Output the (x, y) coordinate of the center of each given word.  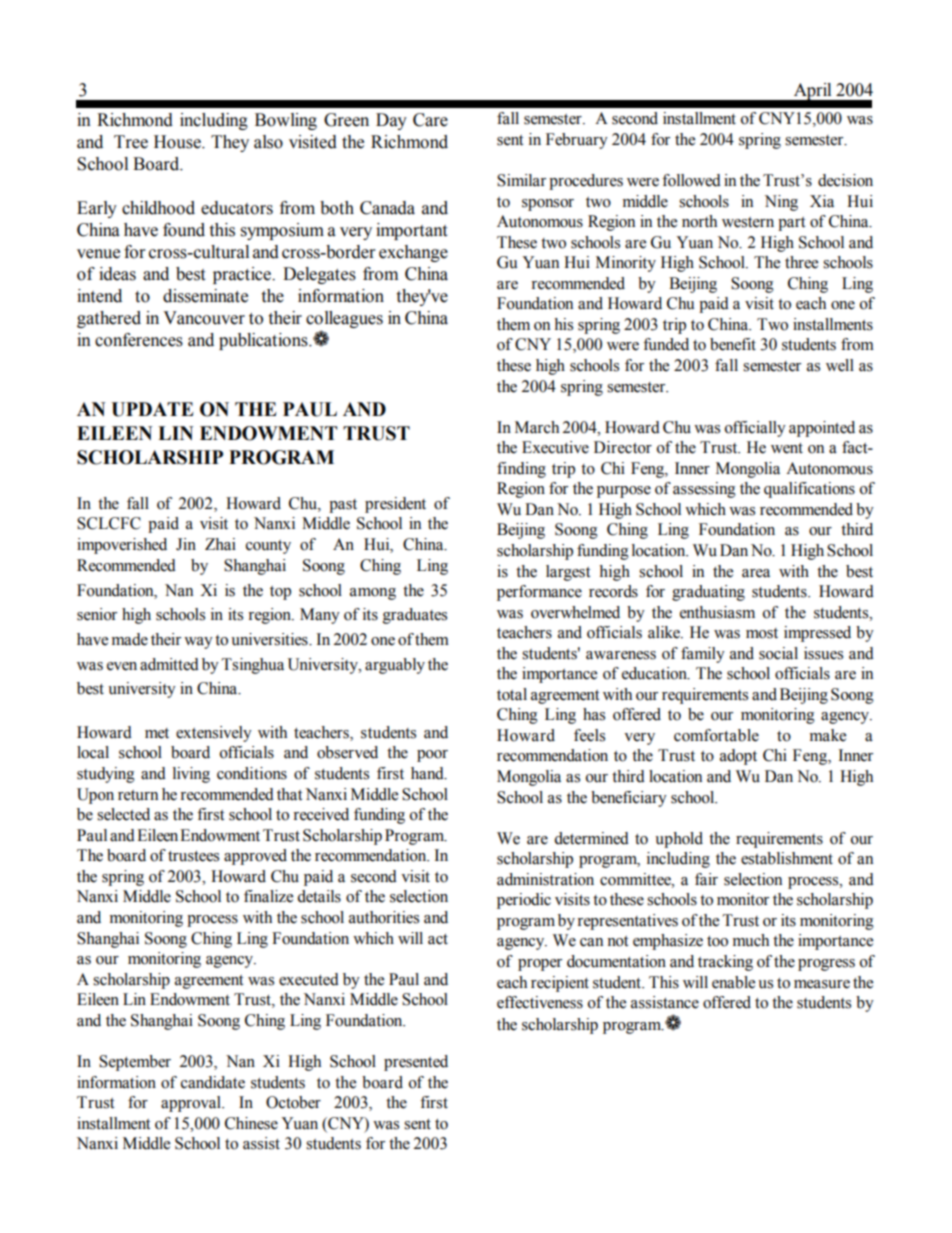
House (178, 142)
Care (430, 120)
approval (192, 1104)
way (198, 643)
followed (691, 180)
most (762, 633)
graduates (415, 616)
